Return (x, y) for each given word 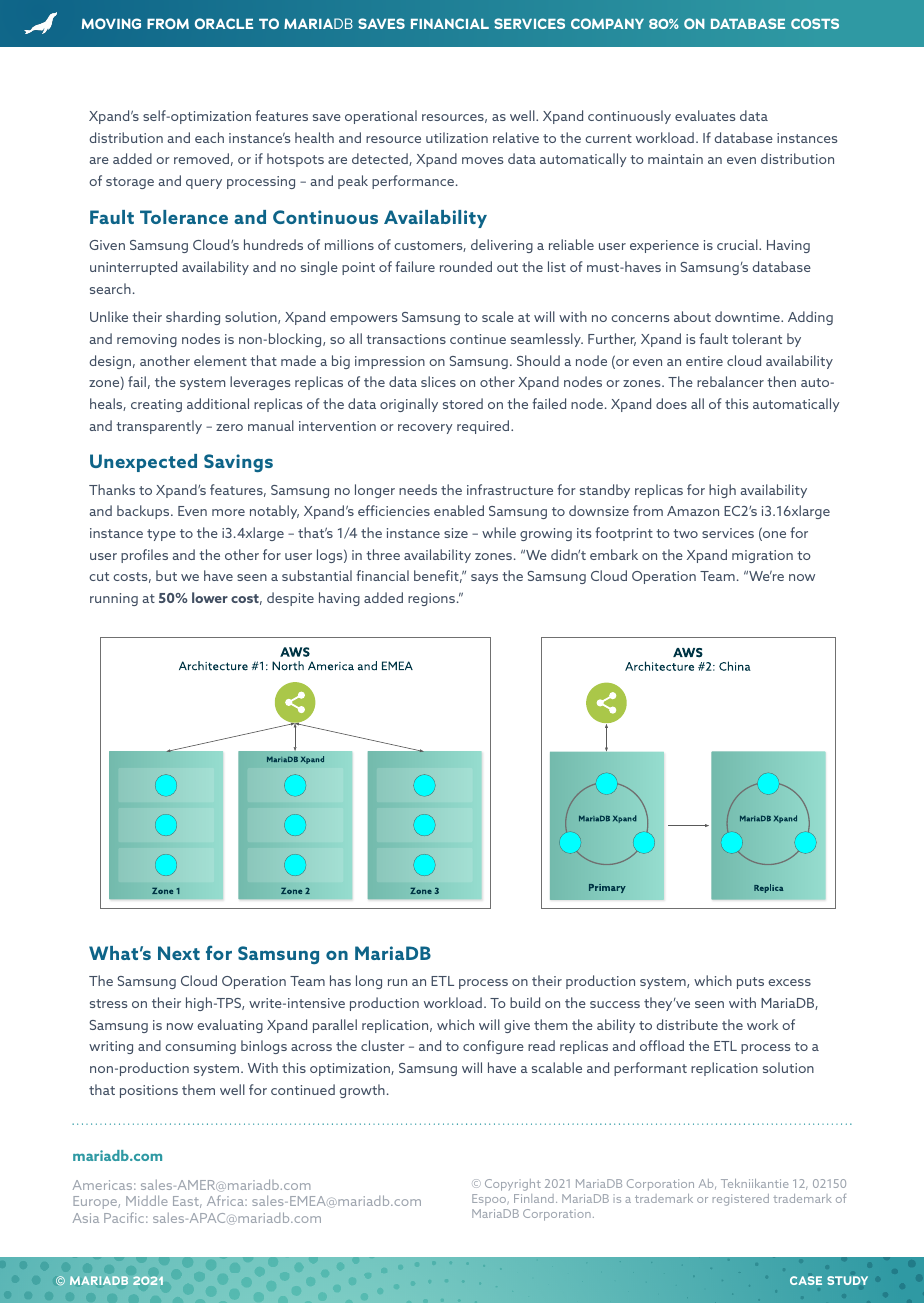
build (525, 1002)
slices (438, 381)
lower (210, 597)
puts (750, 983)
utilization (457, 137)
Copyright (513, 1185)
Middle (147, 1200)
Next (179, 953)
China (735, 666)
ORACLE (224, 23)
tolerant (757, 338)
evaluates (705, 115)
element (220, 360)
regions (433, 599)
